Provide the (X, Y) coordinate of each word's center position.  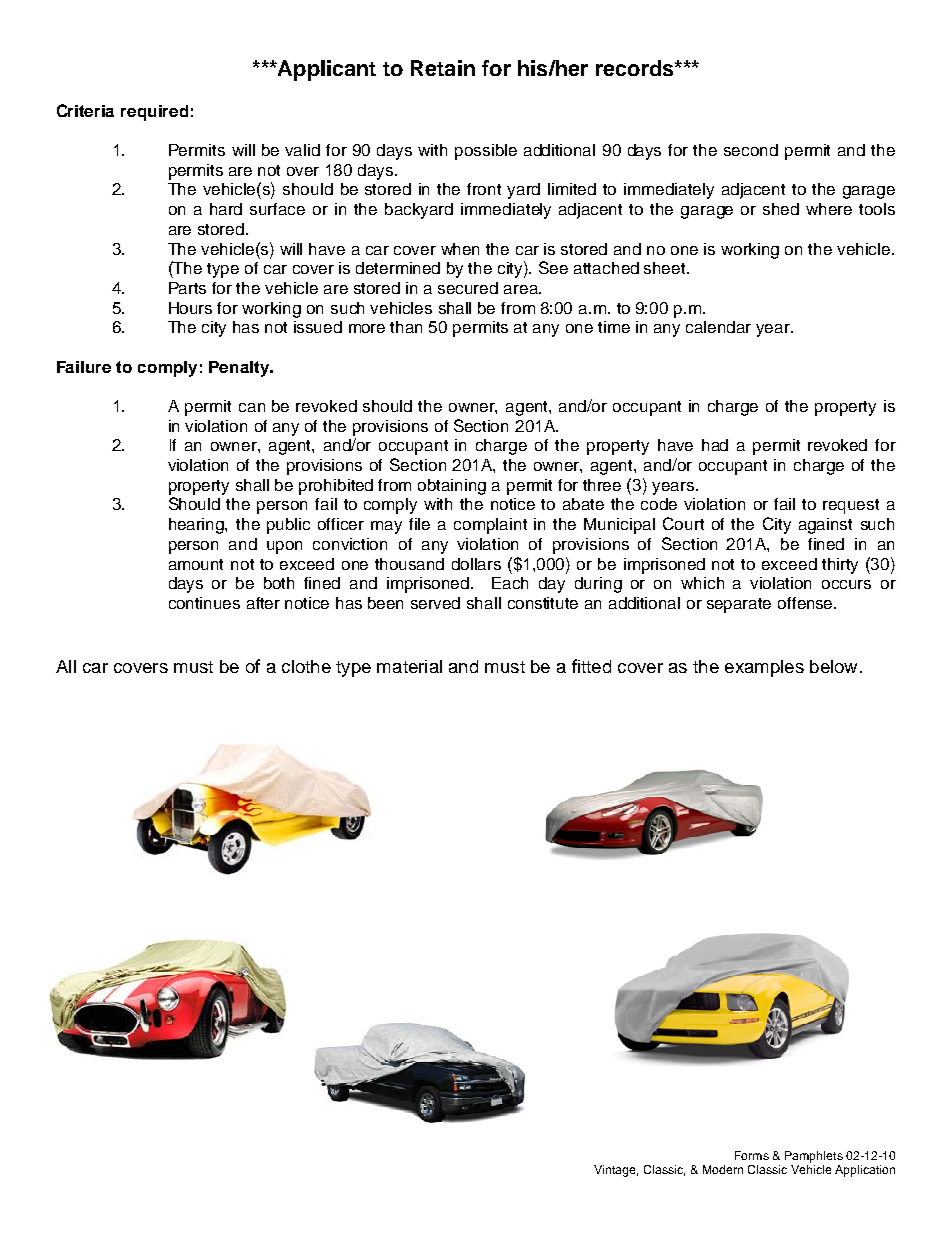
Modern (723, 1169)
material (409, 666)
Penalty (240, 369)
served (435, 603)
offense (806, 603)
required (154, 113)
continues (204, 603)
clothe (306, 666)
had (715, 445)
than (406, 327)
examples (764, 668)
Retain (443, 68)
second (751, 150)
